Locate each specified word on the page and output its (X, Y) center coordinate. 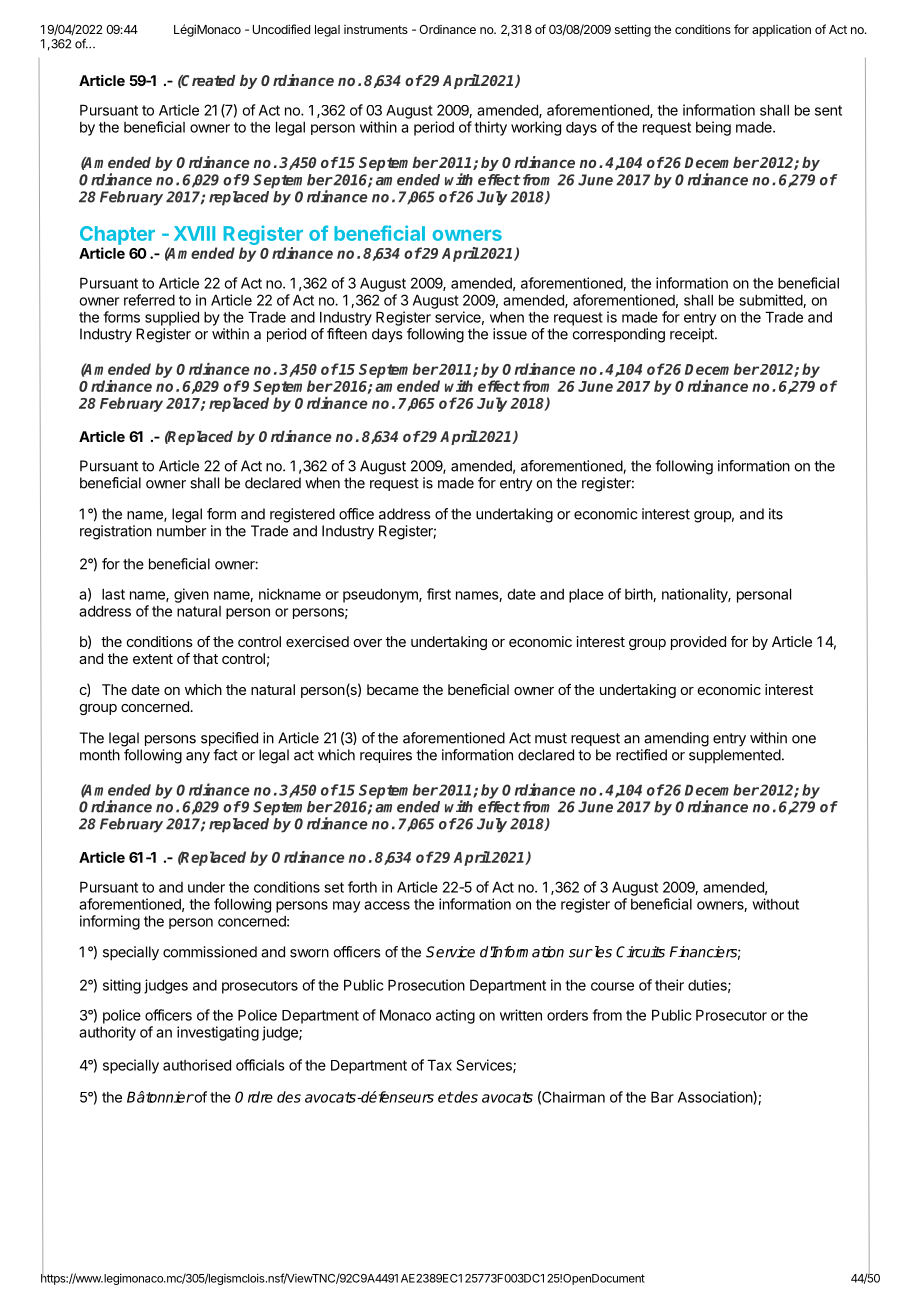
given (191, 595)
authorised (197, 1065)
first (439, 594)
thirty (490, 128)
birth (639, 595)
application (781, 30)
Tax (439, 1065)
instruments (376, 29)
